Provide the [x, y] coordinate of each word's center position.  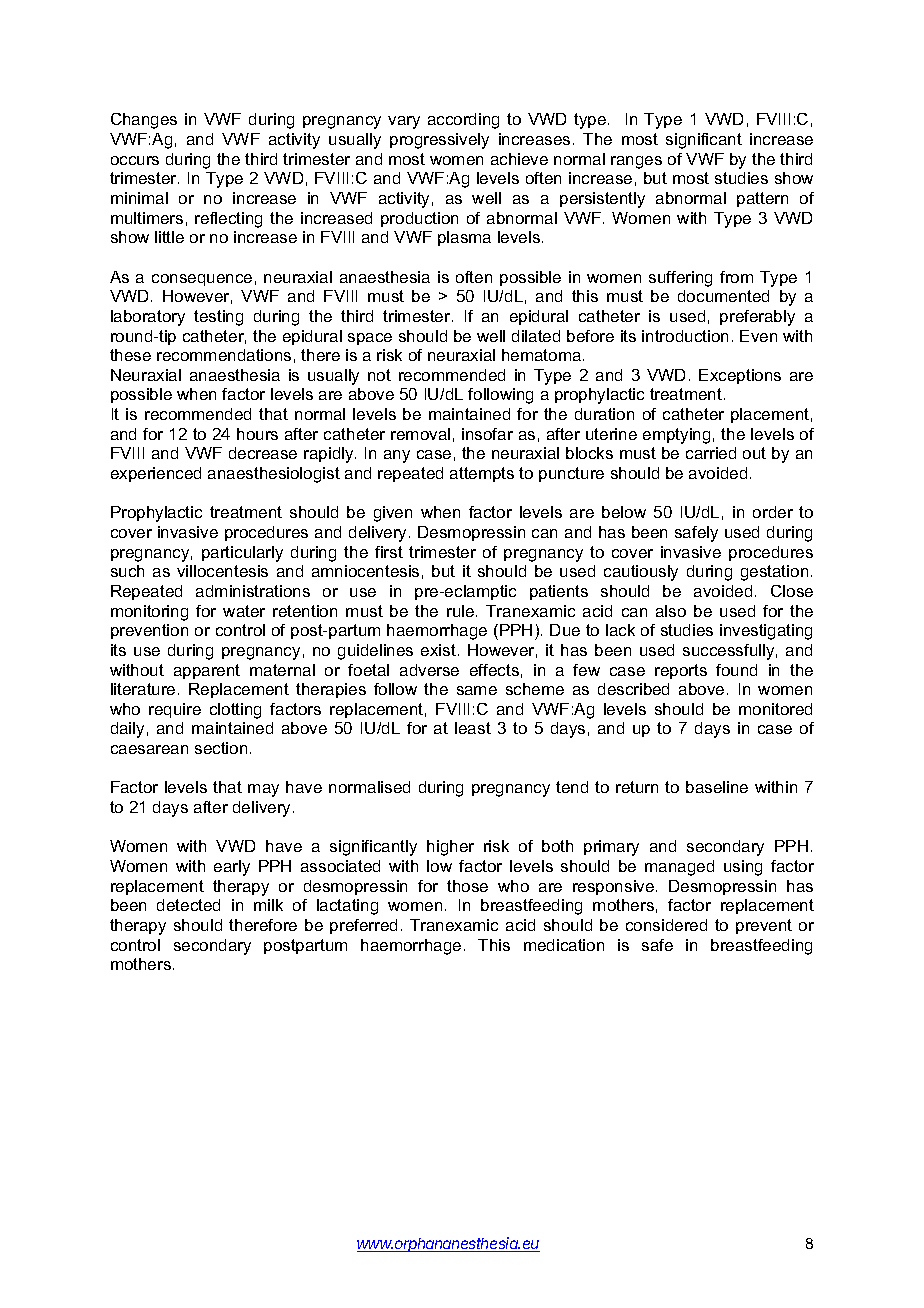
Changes [144, 121]
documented [723, 296]
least [473, 728]
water [244, 611]
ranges [636, 162]
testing [218, 318]
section [221, 748]
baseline [717, 787]
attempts [482, 474]
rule [462, 611]
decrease [263, 453]
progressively [439, 141]
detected [188, 905]
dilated [536, 336]
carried [711, 453]
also [671, 611]
